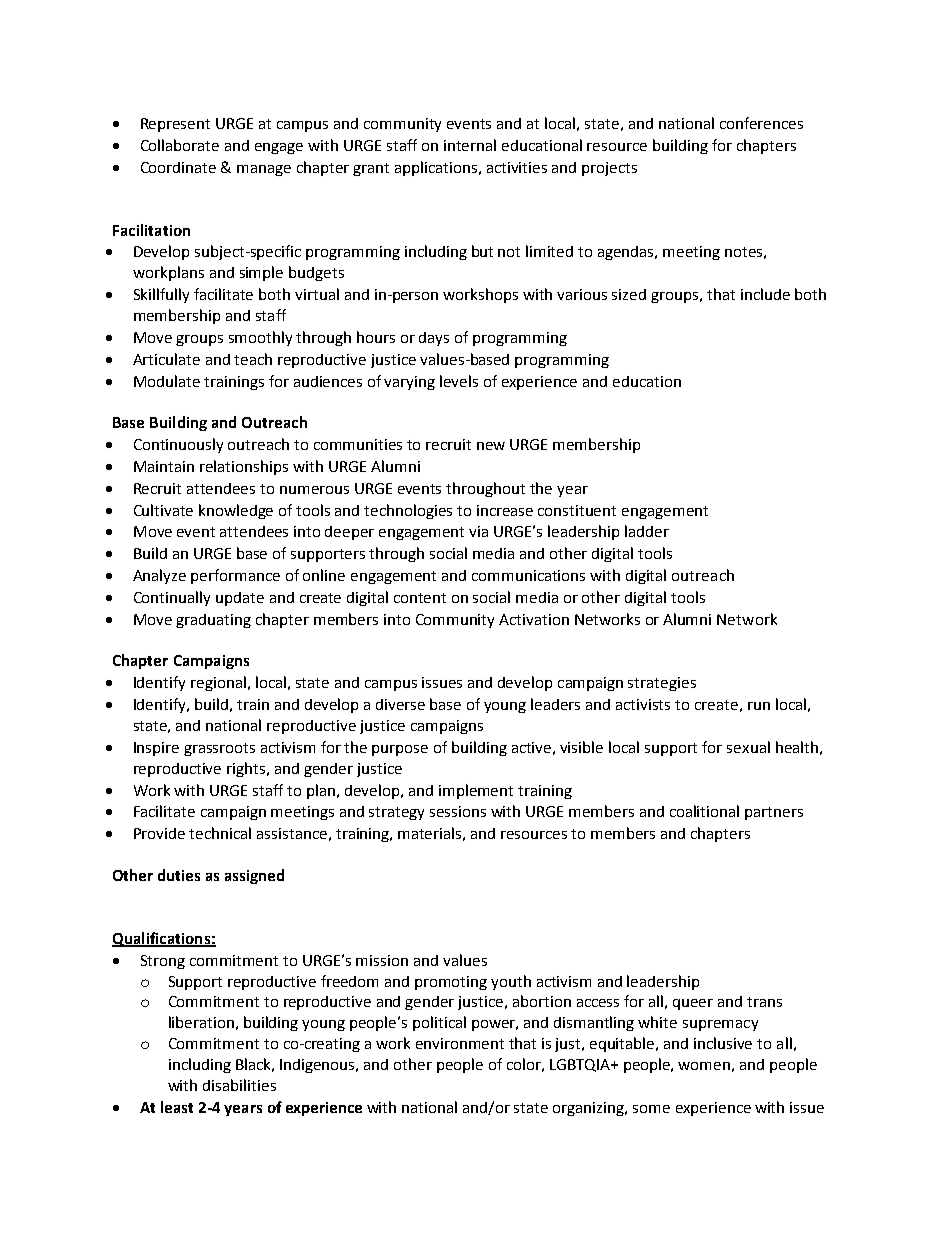 This screenshot has height=1233, width=952. What do you see at coordinates (220, 833) in the screenshot?
I see `technical` at bounding box center [220, 833].
